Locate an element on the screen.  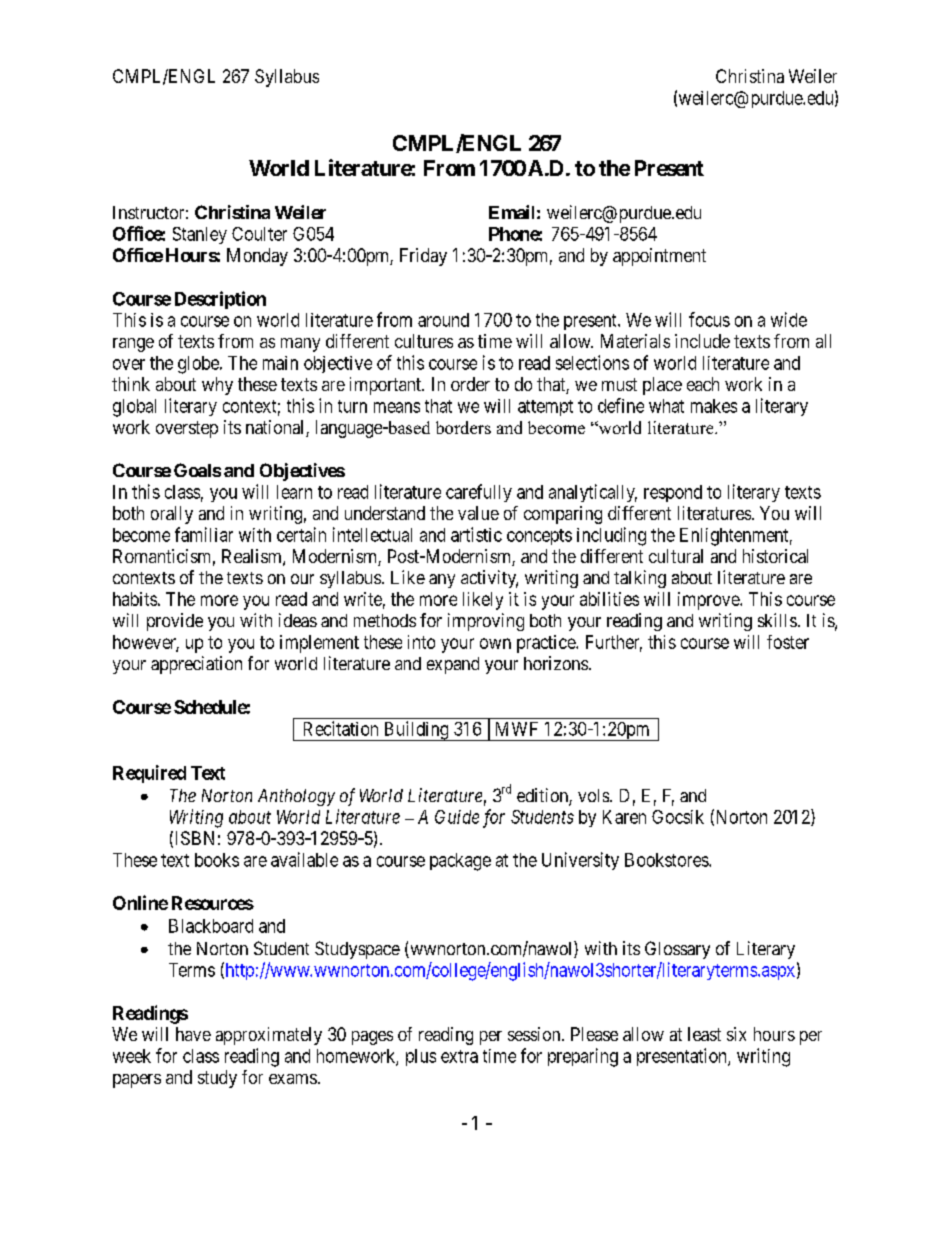
Stanley is located at coordinates (200, 235).
